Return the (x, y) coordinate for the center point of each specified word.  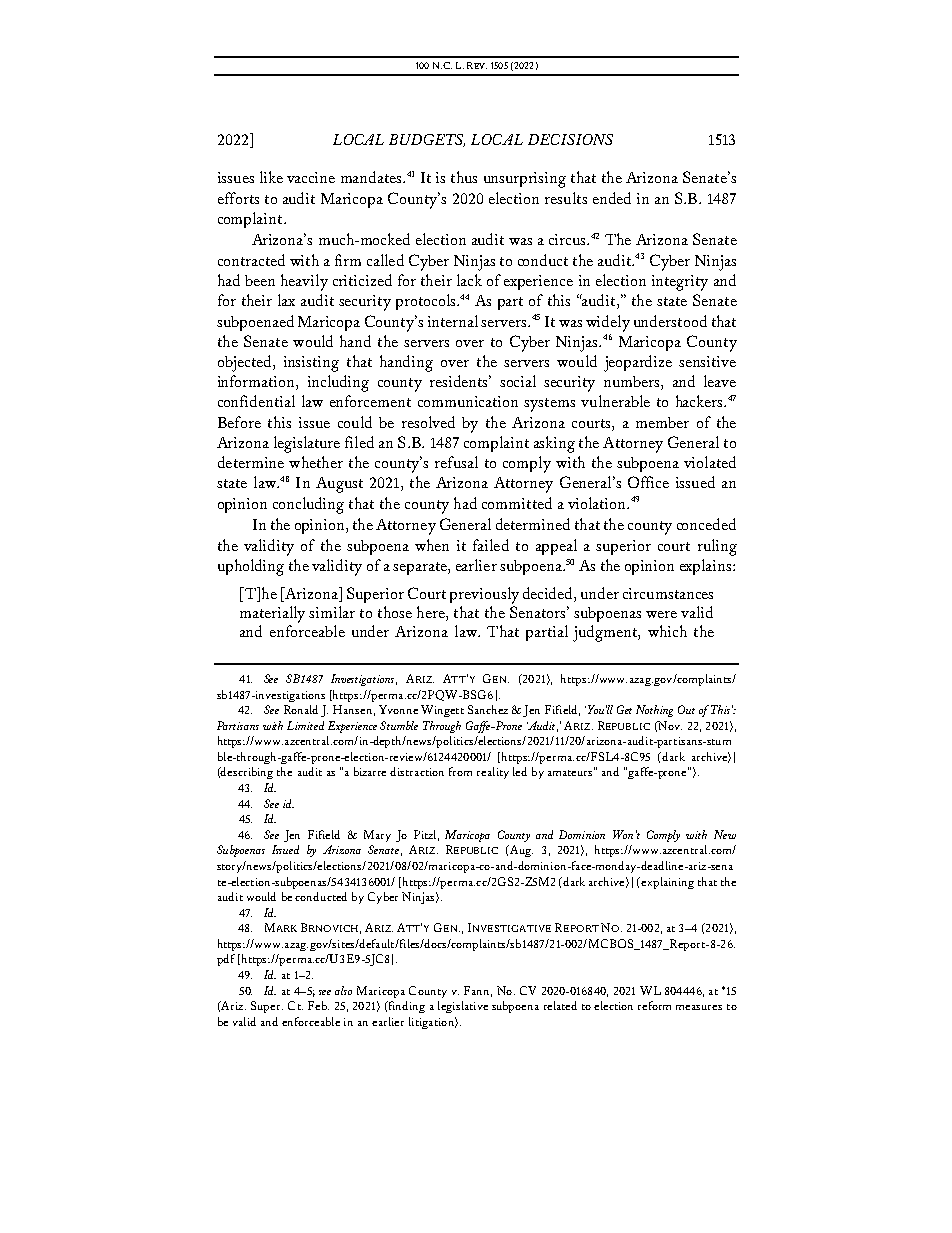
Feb (318, 1005)
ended (612, 198)
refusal (456, 462)
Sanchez (488, 709)
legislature (307, 444)
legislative (463, 1007)
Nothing (654, 711)
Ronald (301, 709)
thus (464, 177)
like (271, 177)
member (662, 422)
